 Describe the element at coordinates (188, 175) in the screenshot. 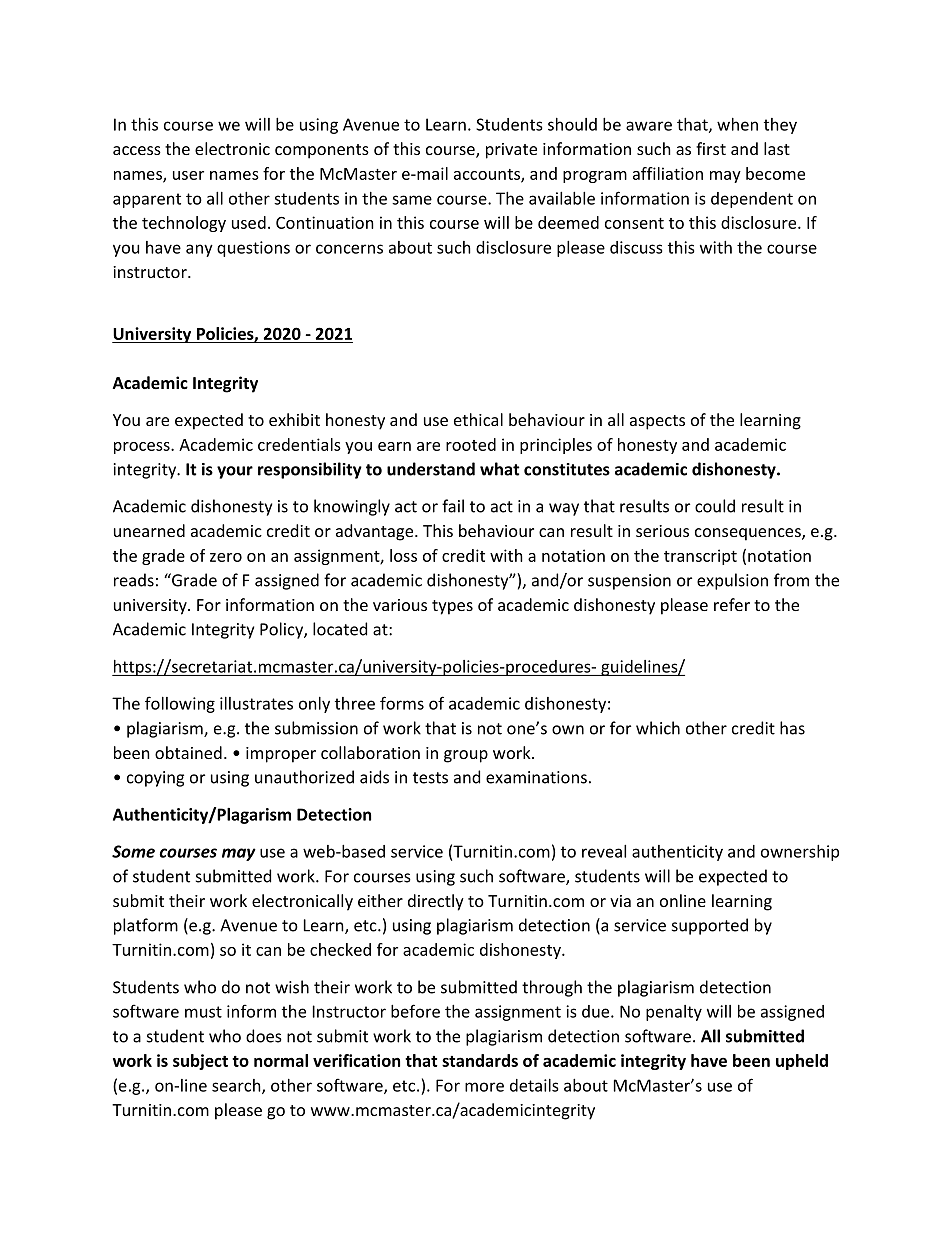

I see `user` at that location.
